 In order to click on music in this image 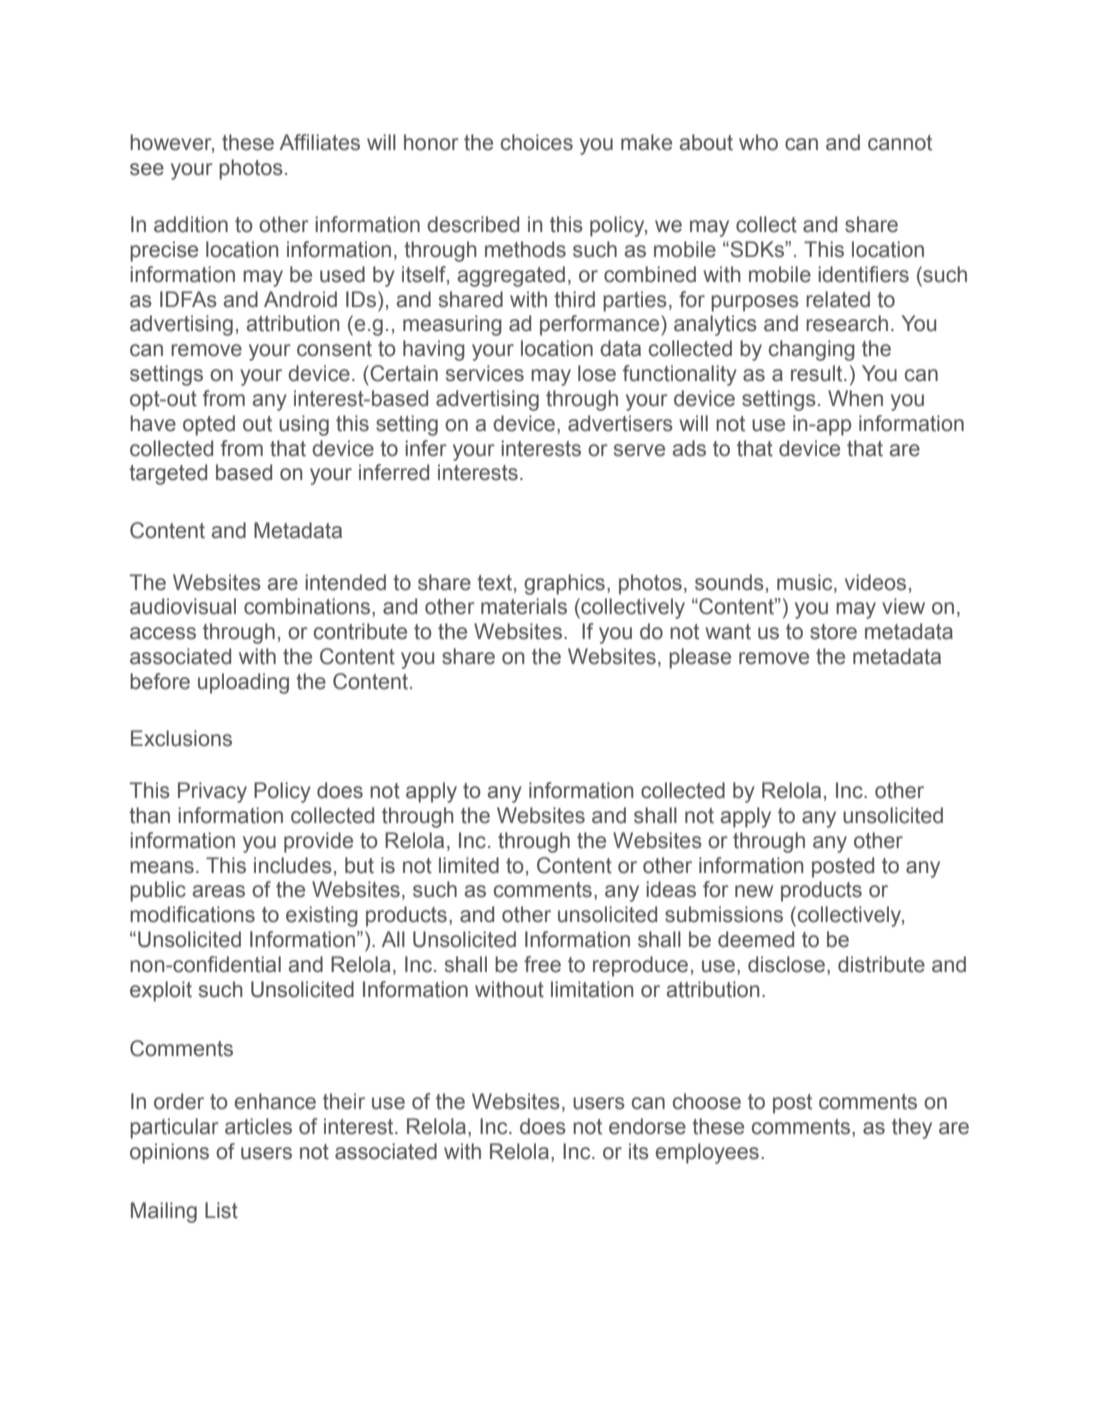, I will do `click(806, 582)`.
